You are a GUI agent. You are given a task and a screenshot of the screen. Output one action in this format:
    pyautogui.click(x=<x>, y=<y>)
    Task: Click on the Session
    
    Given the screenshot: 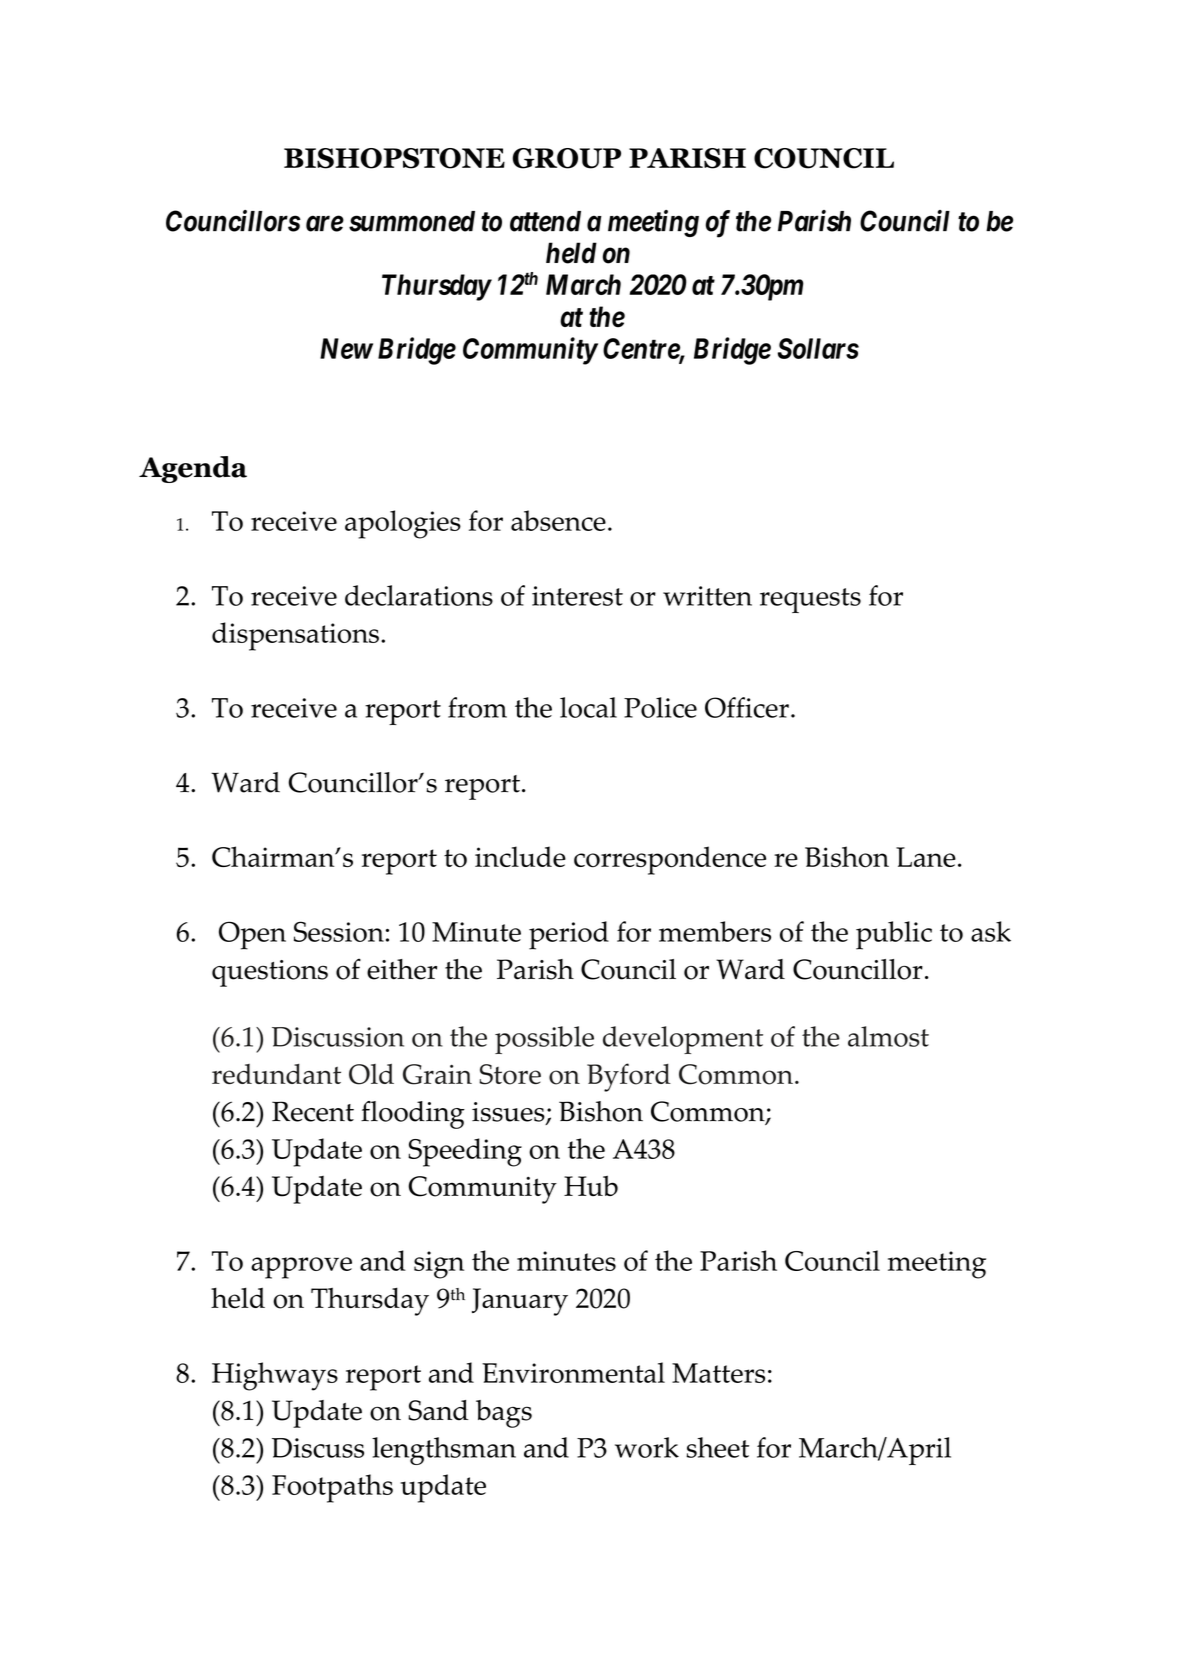 What is the action you would take?
    pyautogui.click(x=339, y=931)
